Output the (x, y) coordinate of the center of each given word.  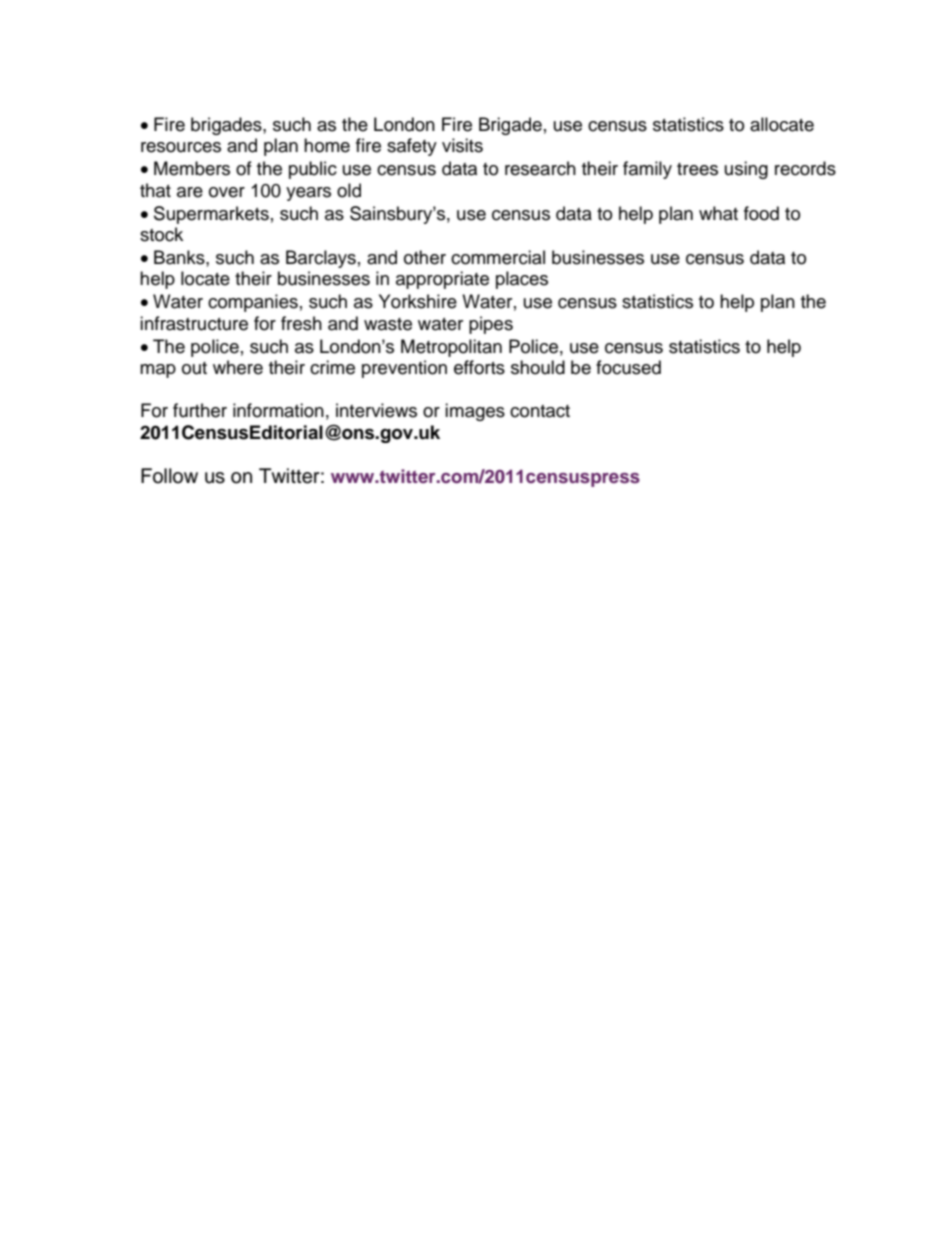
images (475, 412)
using (746, 170)
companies (253, 303)
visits (462, 145)
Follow (169, 476)
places (522, 280)
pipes (491, 325)
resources (181, 147)
